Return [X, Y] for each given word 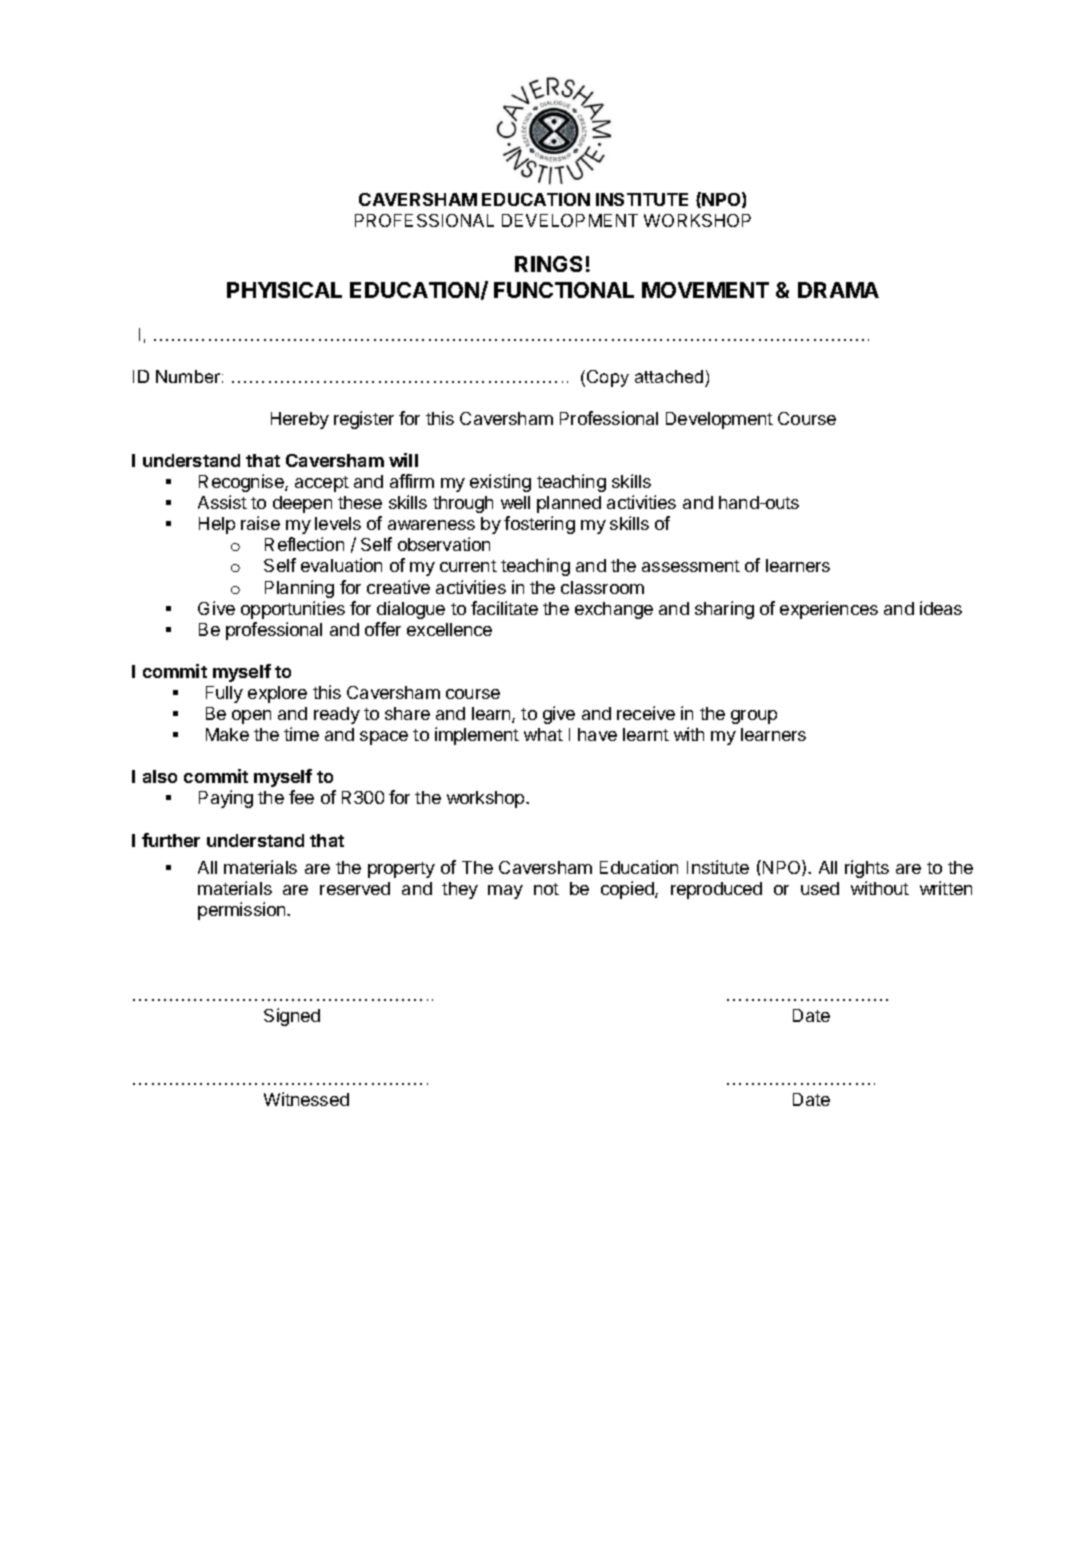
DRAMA [838, 290]
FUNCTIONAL [564, 290]
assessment [691, 566]
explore [277, 694]
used [820, 888]
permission [243, 911]
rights [867, 869]
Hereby [300, 420]
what [543, 734]
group [754, 717]
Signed [292, 1017]
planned [569, 504]
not [546, 889]
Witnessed [306, 1099]
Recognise [242, 483]
